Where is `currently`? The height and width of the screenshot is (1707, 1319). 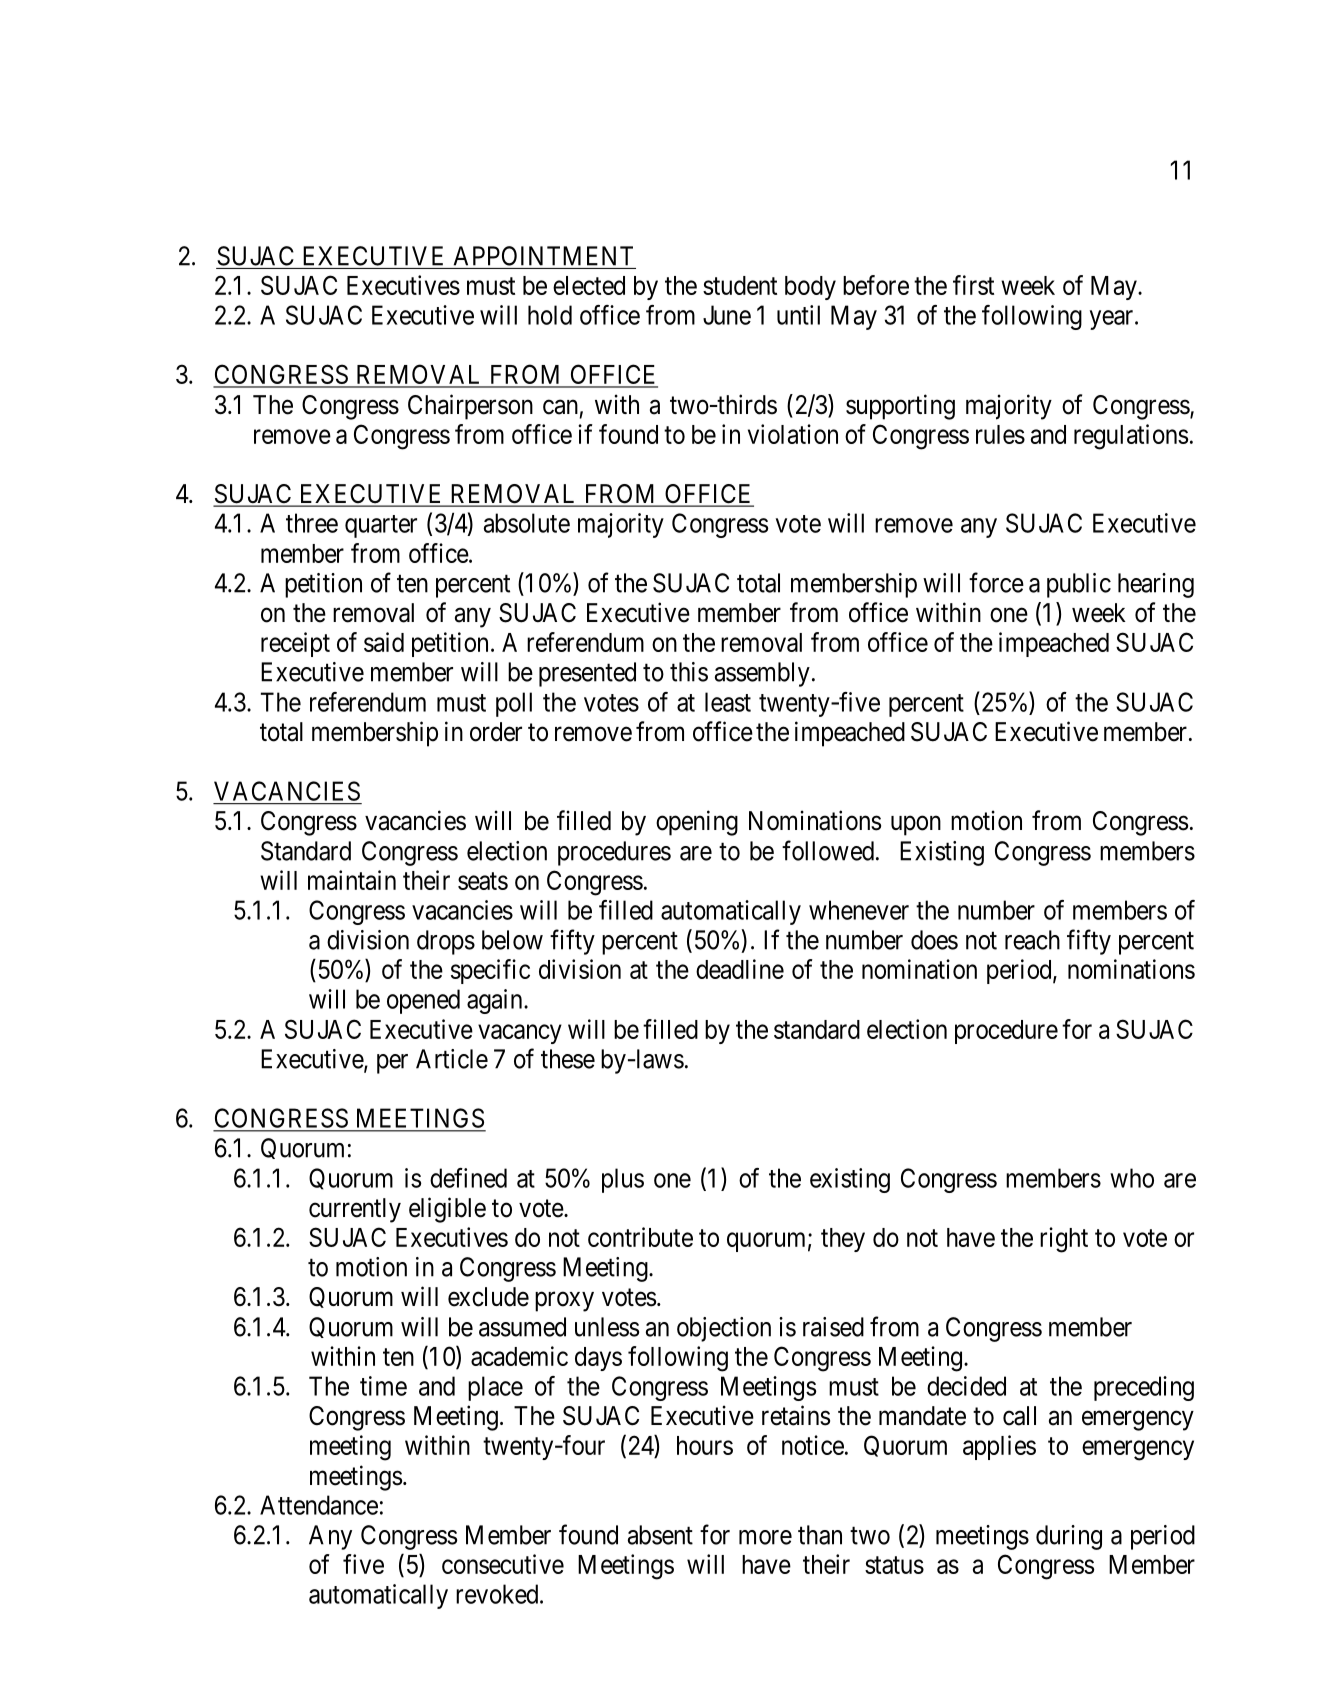
currently is located at coordinates (355, 1210).
